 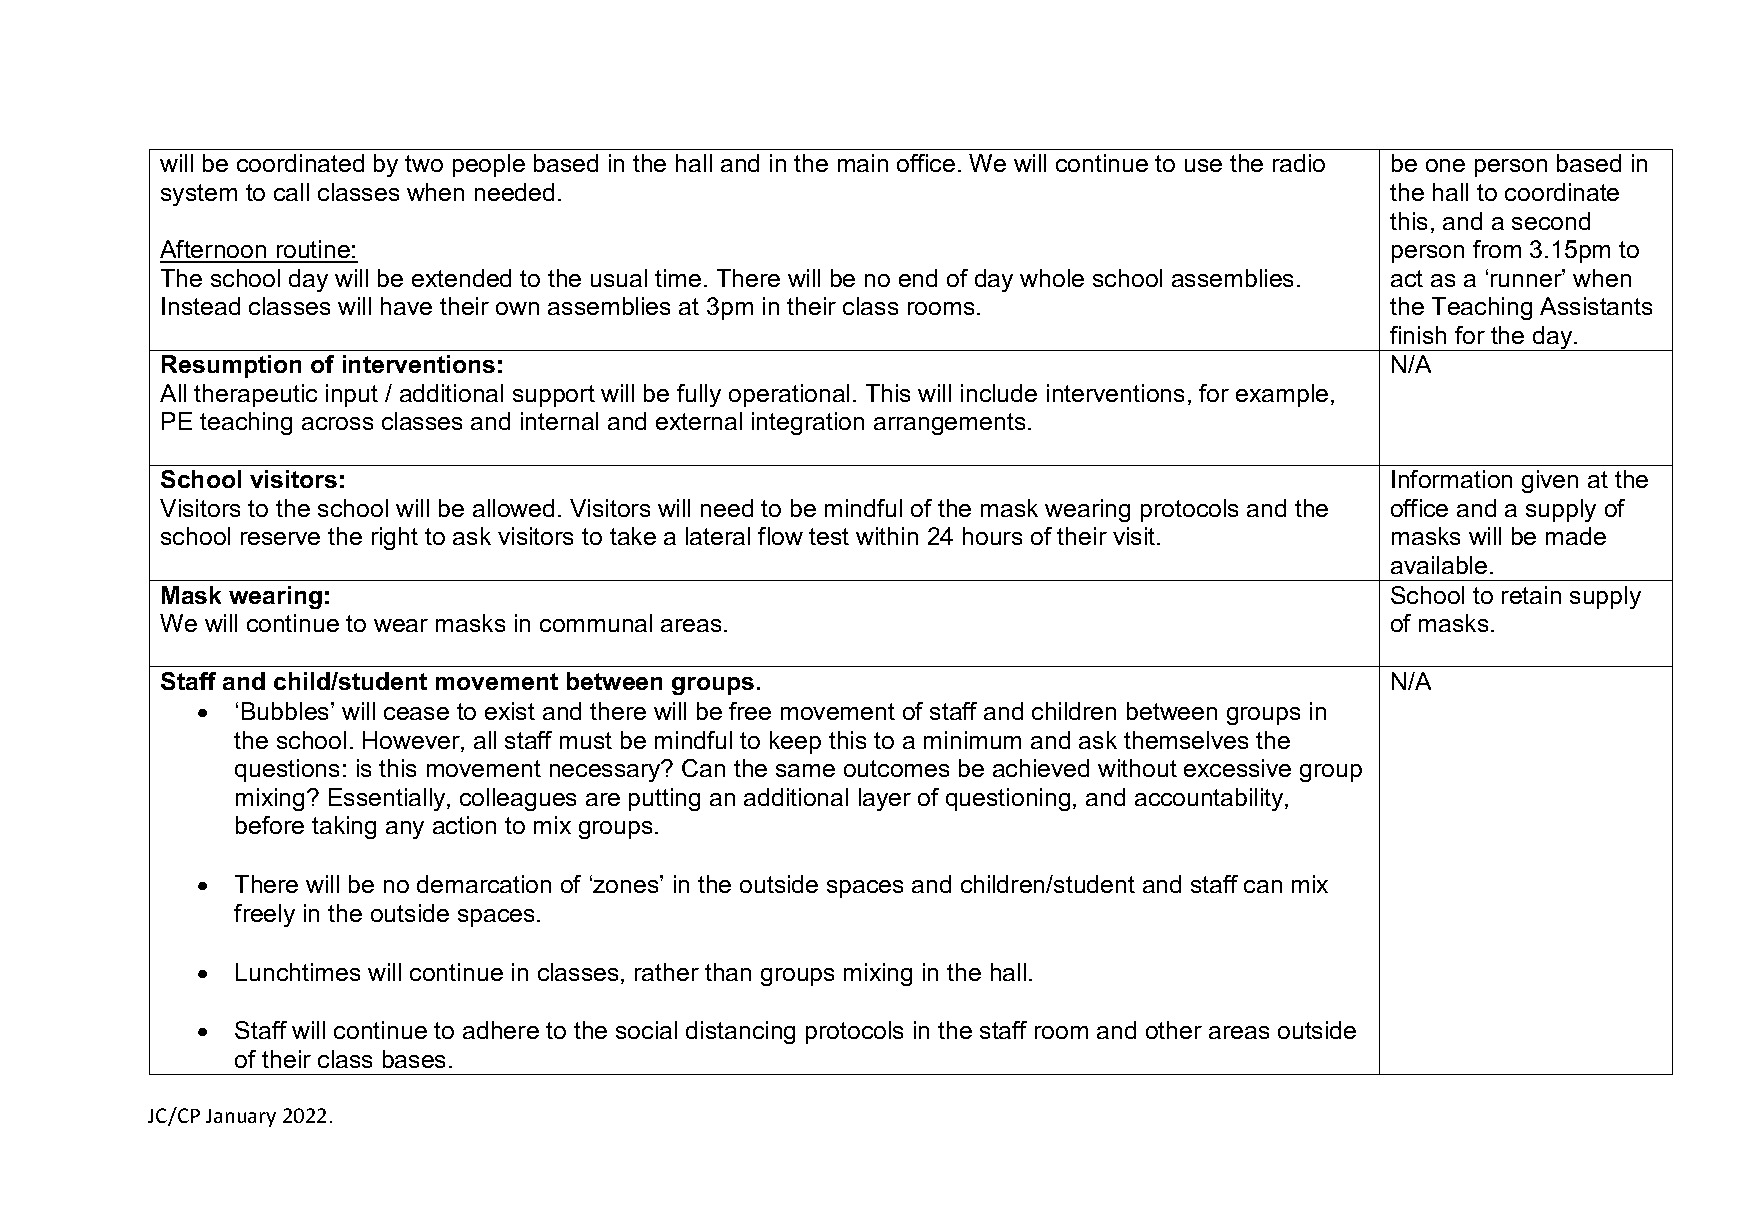 What do you see at coordinates (1210, 799) in the screenshot?
I see `accountability` at bounding box center [1210, 799].
